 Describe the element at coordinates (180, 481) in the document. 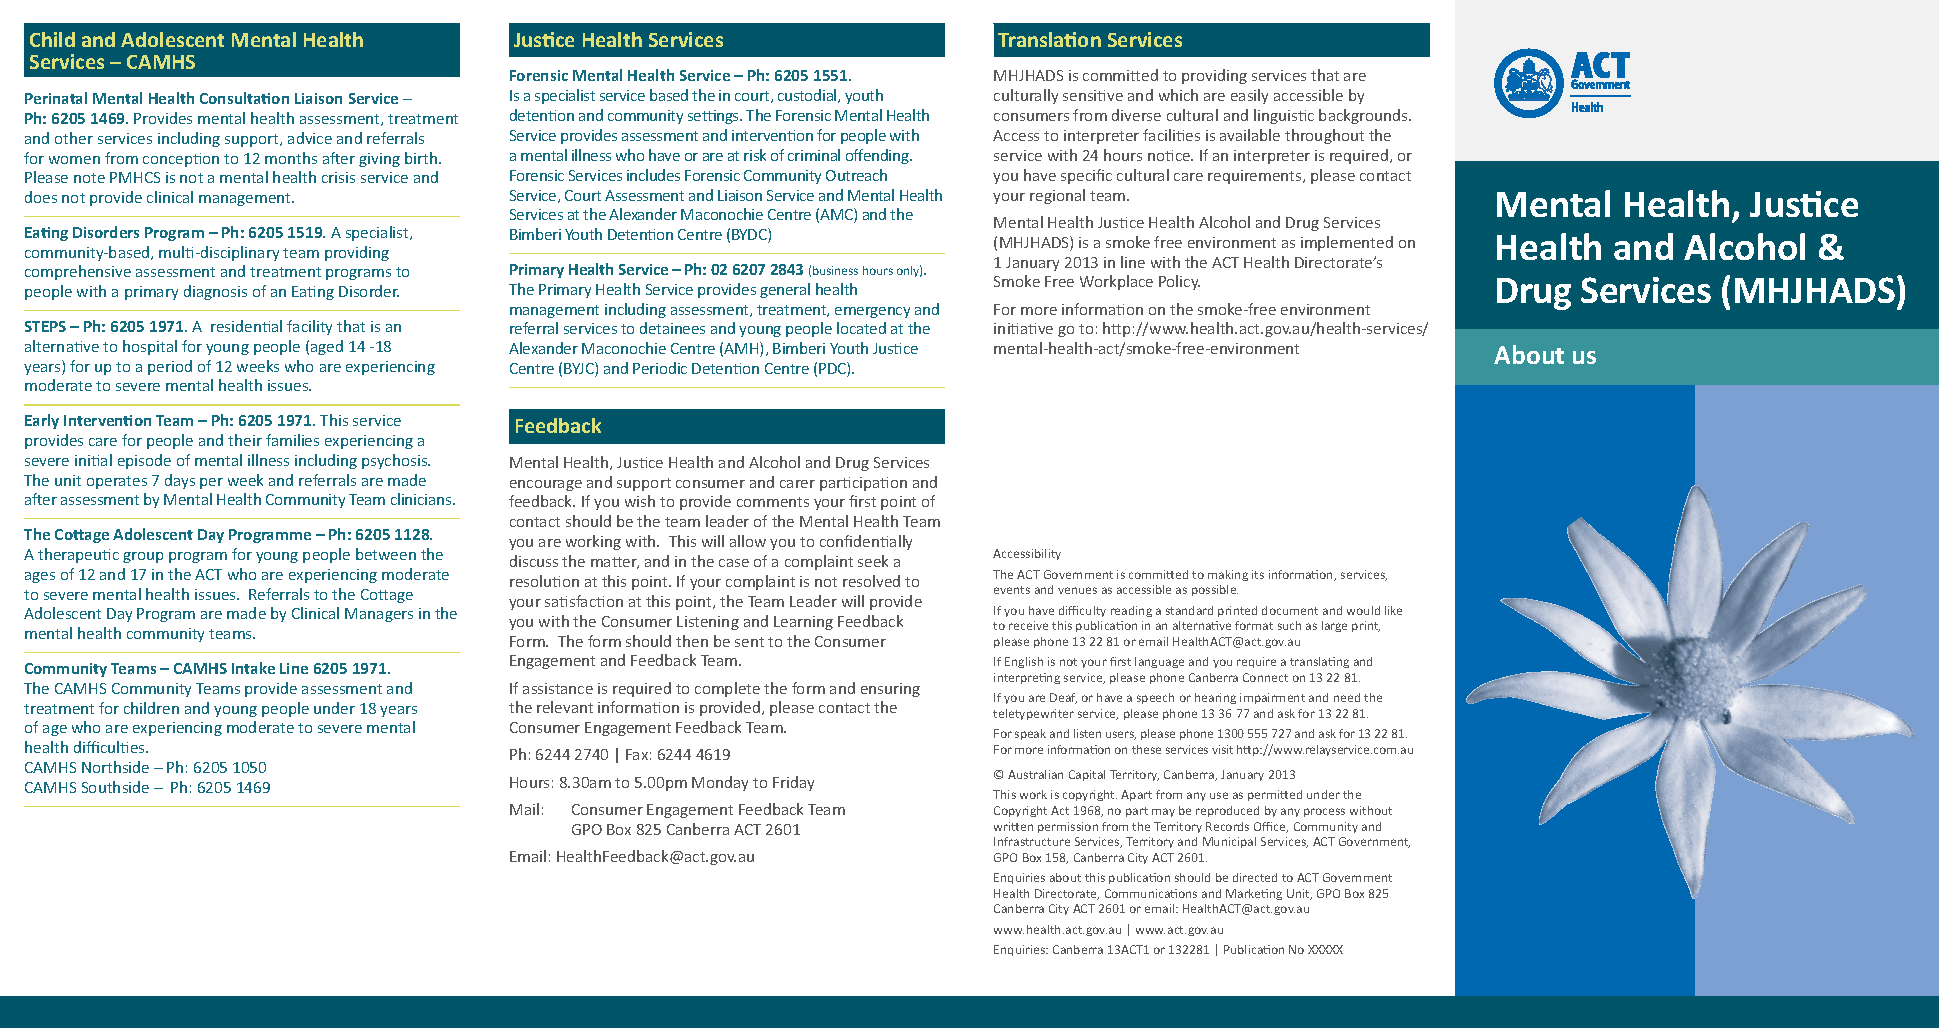

I see `days` at that location.
